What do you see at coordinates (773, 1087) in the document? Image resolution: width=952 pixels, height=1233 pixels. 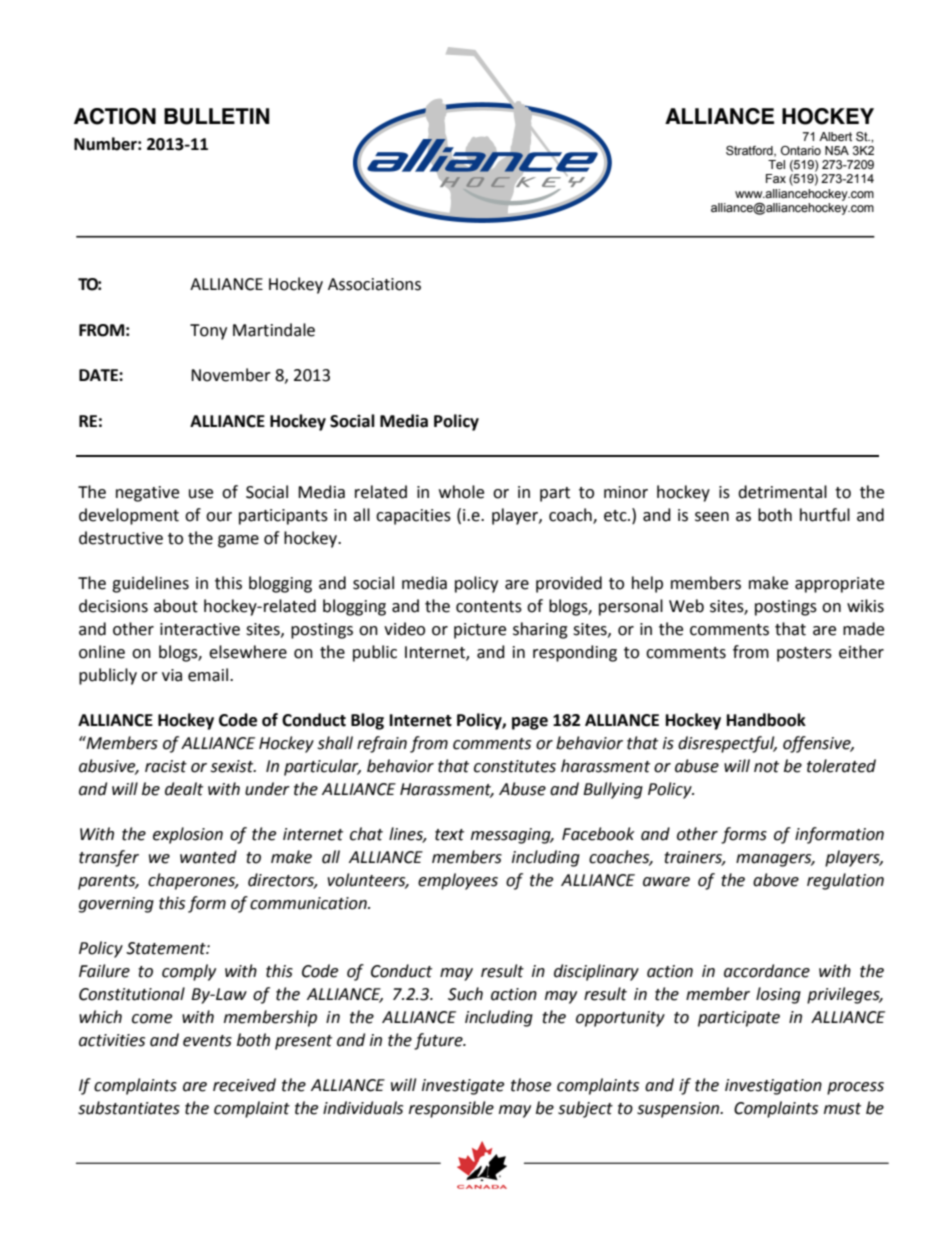 I see `investigation` at bounding box center [773, 1087].
